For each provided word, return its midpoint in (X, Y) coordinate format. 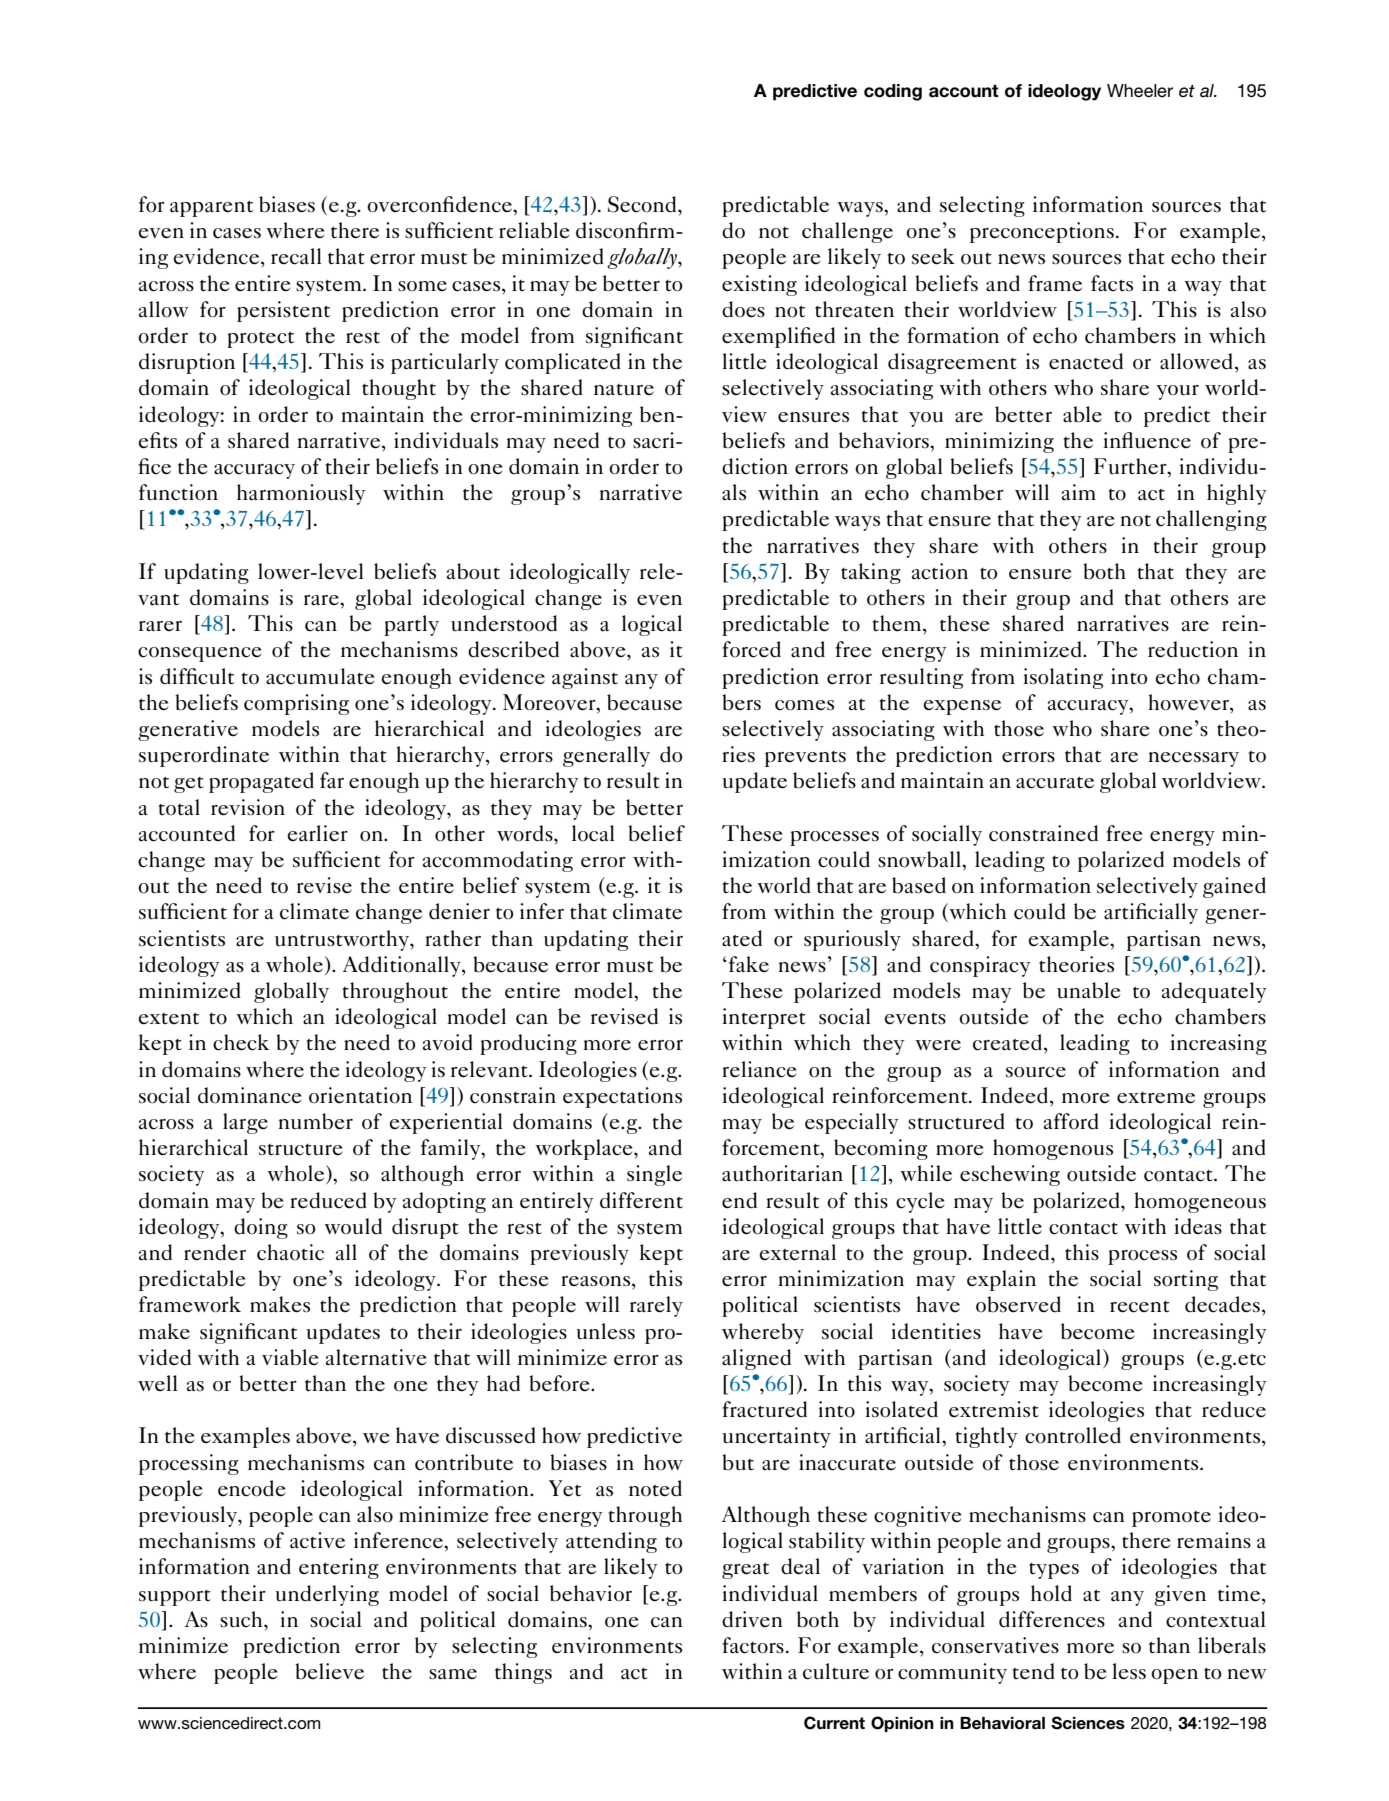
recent (1140, 1307)
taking (871, 573)
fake (749, 964)
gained (1234, 887)
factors (753, 1645)
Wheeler (1140, 90)
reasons (597, 1281)
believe (329, 1671)
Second (643, 204)
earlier (318, 833)
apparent (211, 208)
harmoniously (301, 494)
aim (1079, 492)
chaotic (290, 1252)
